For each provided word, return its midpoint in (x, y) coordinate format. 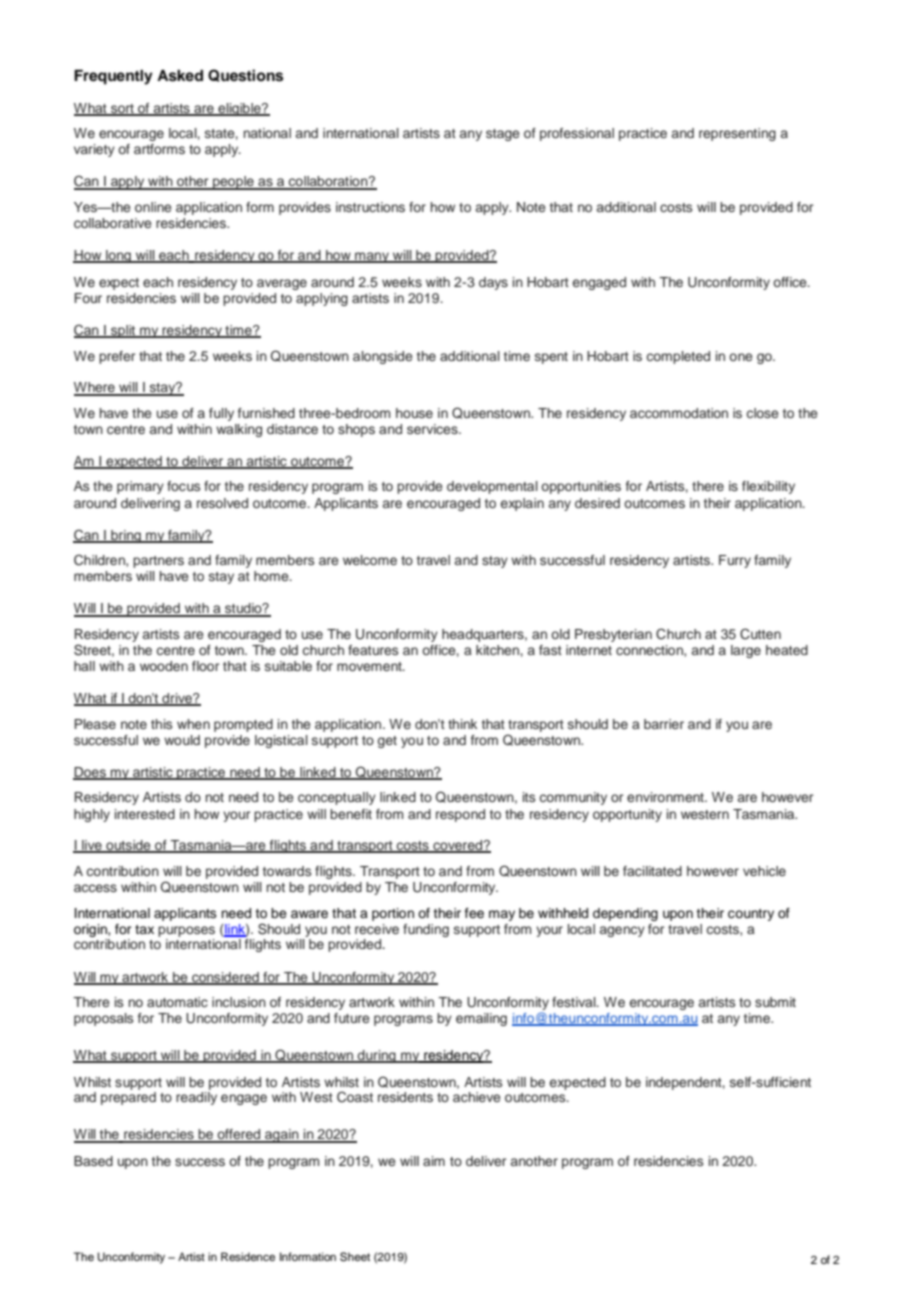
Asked (180, 76)
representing (737, 134)
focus (183, 486)
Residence (248, 1256)
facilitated (652, 871)
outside (128, 846)
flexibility (768, 487)
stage (503, 135)
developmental (492, 487)
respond (460, 815)
